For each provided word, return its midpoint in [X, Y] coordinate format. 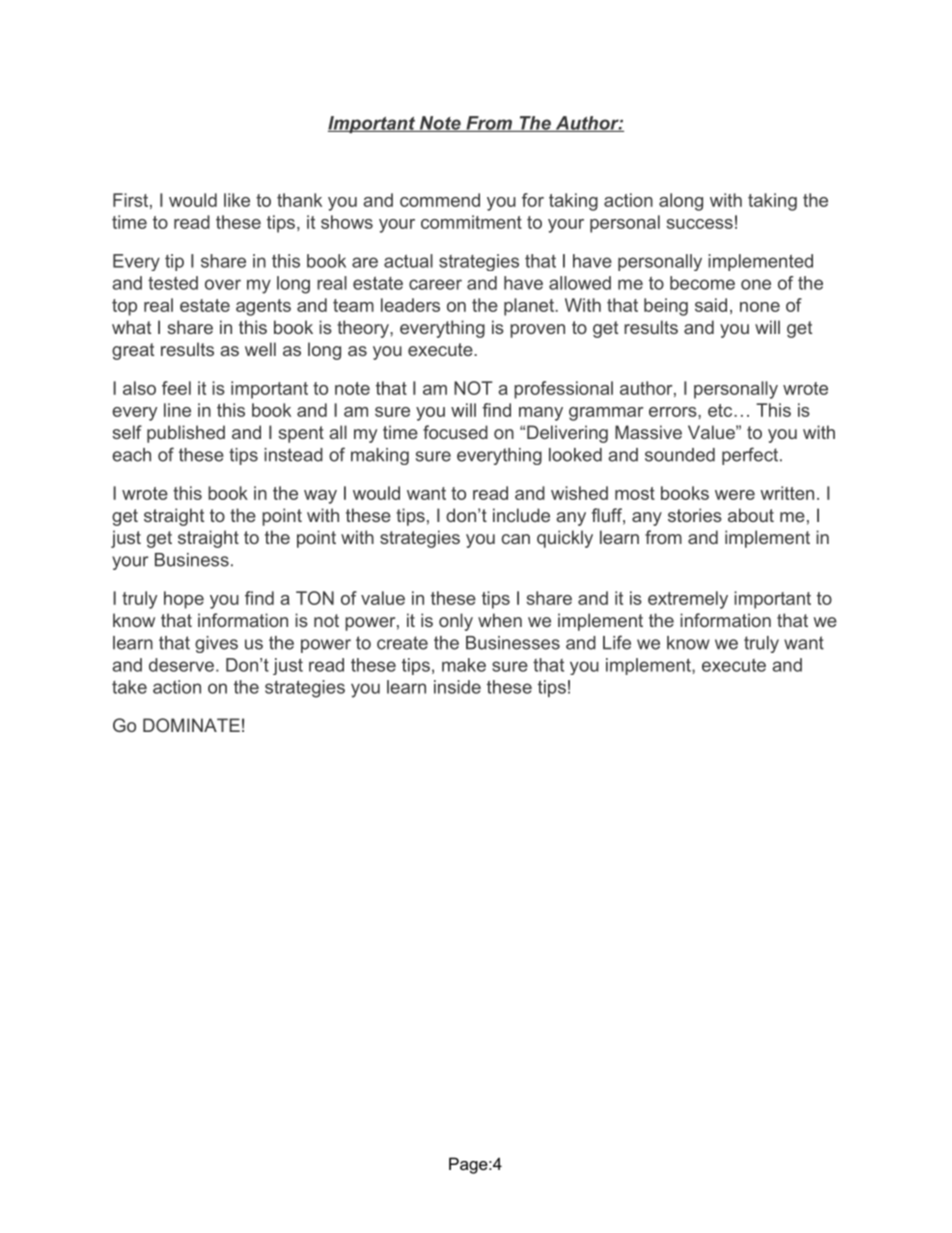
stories [695, 515]
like [237, 200]
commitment [471, 222]
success [700, 224]
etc [720, 410]
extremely [688, 600]
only [456, 622]
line [177, 410]
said [711, 305]
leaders [410, 305]
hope [184, 600]
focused [455, 432]
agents [263, 307]
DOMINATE [191, 725]
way [320, 497]
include [521, 515]
